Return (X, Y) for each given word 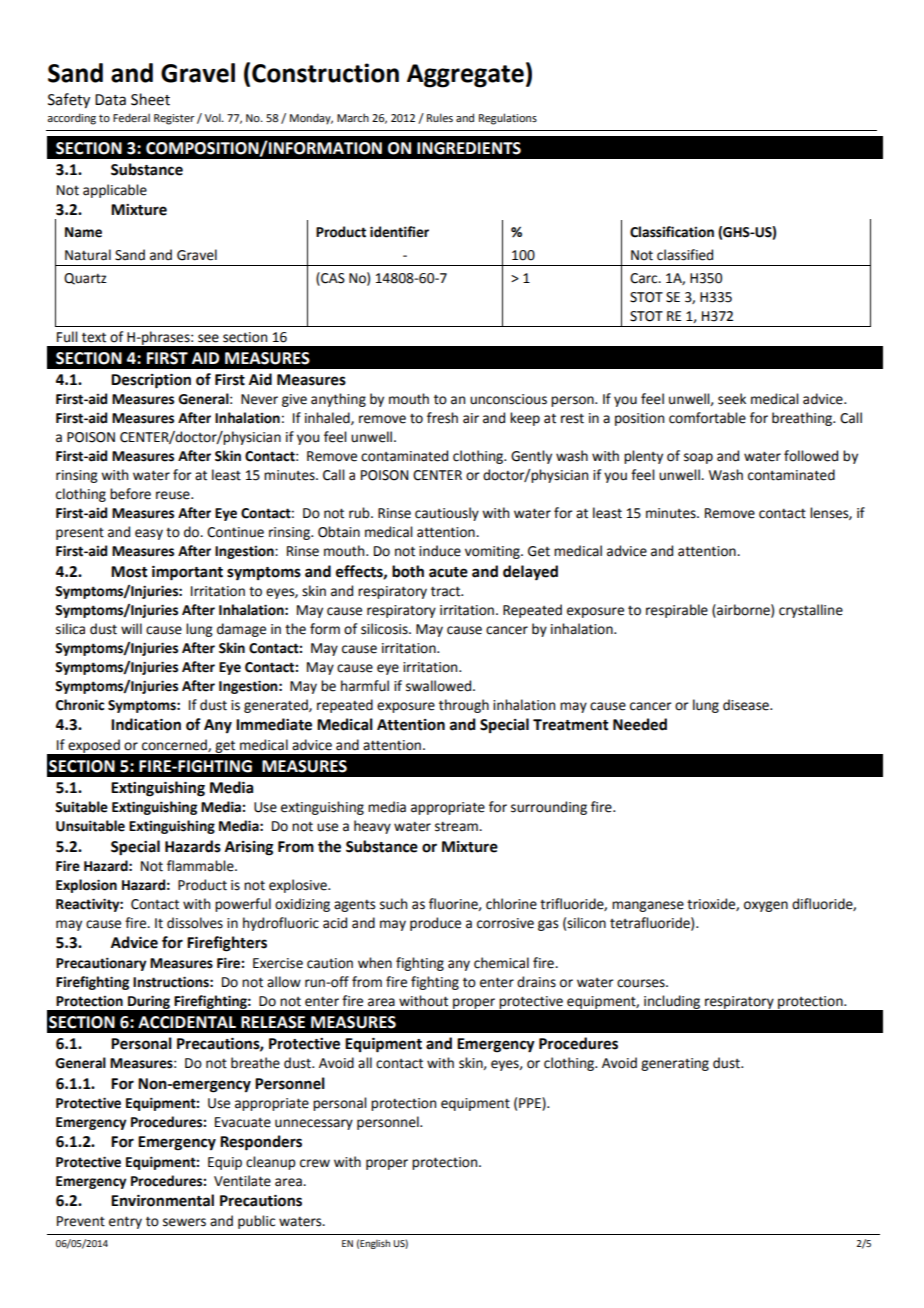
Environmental (162, 1200)
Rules (440, 117)
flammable (201, 866)
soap (698, 458)
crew (315, 1163)
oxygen (766, 906)
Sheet (150, 99)
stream (457, 826)
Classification (672, 232)
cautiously (447, 514)
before (130, 494)
